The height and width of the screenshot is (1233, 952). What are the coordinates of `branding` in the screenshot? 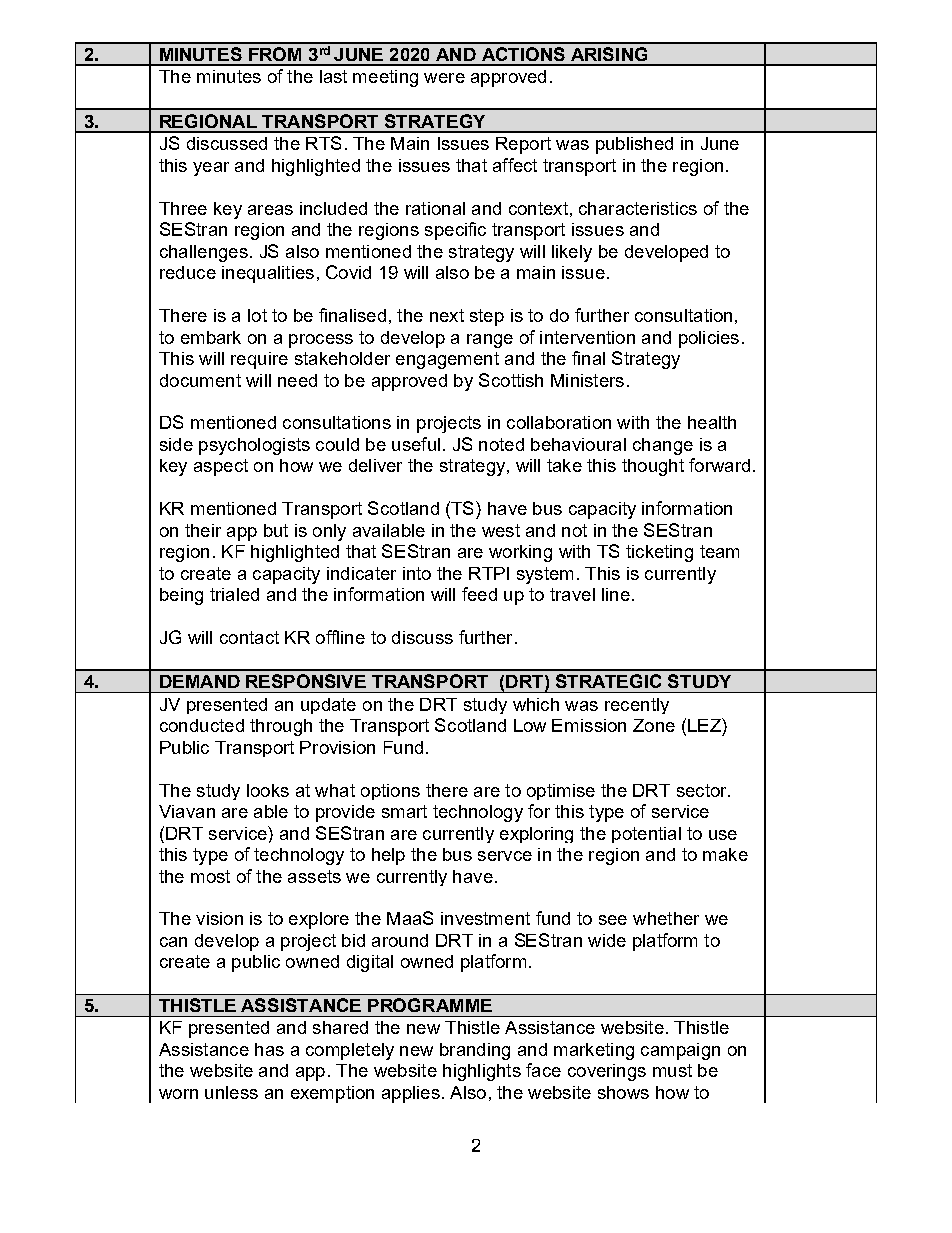 It's located at (475, 1051).
